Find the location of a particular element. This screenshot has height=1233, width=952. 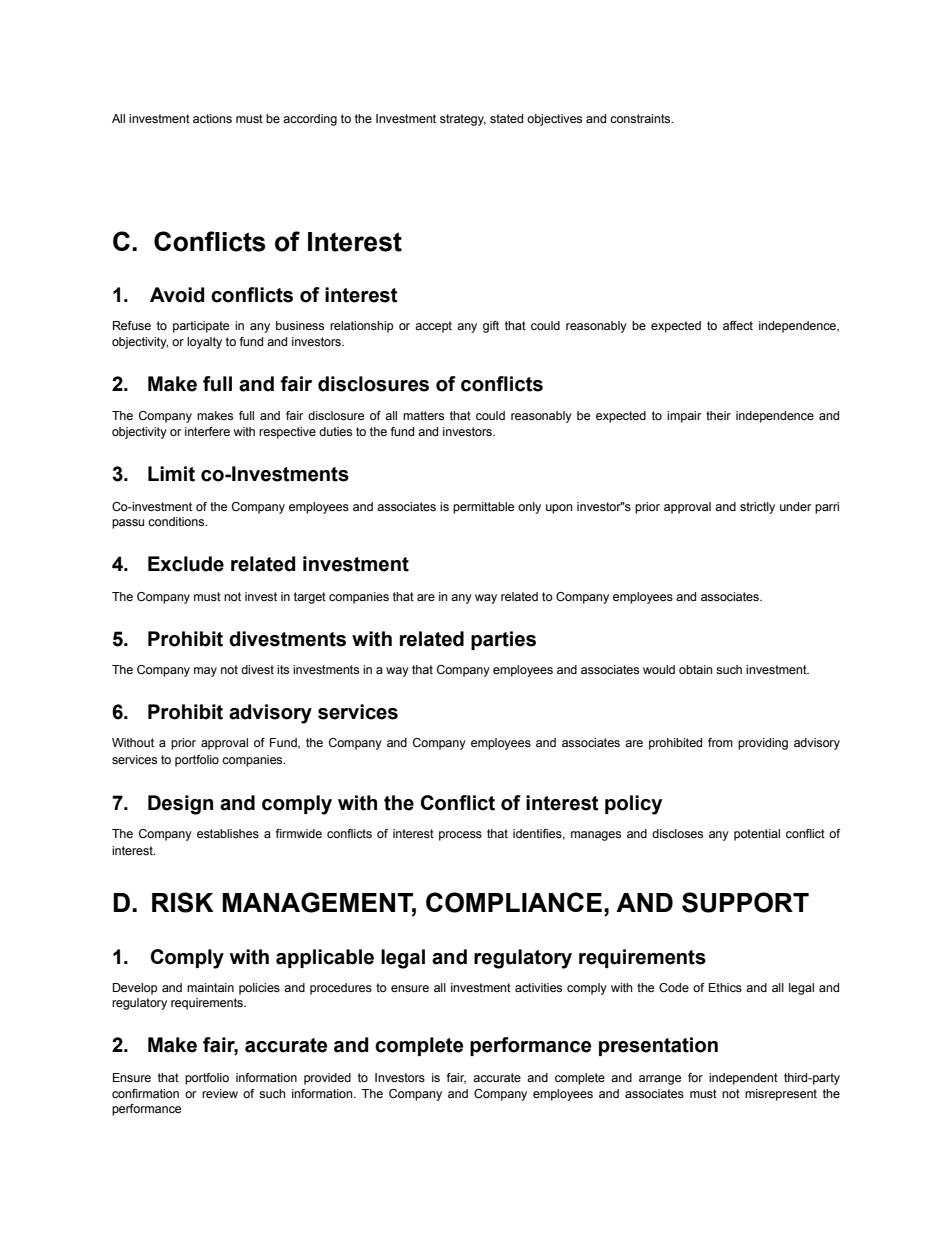

parties is located at coordinates (503, 640).
